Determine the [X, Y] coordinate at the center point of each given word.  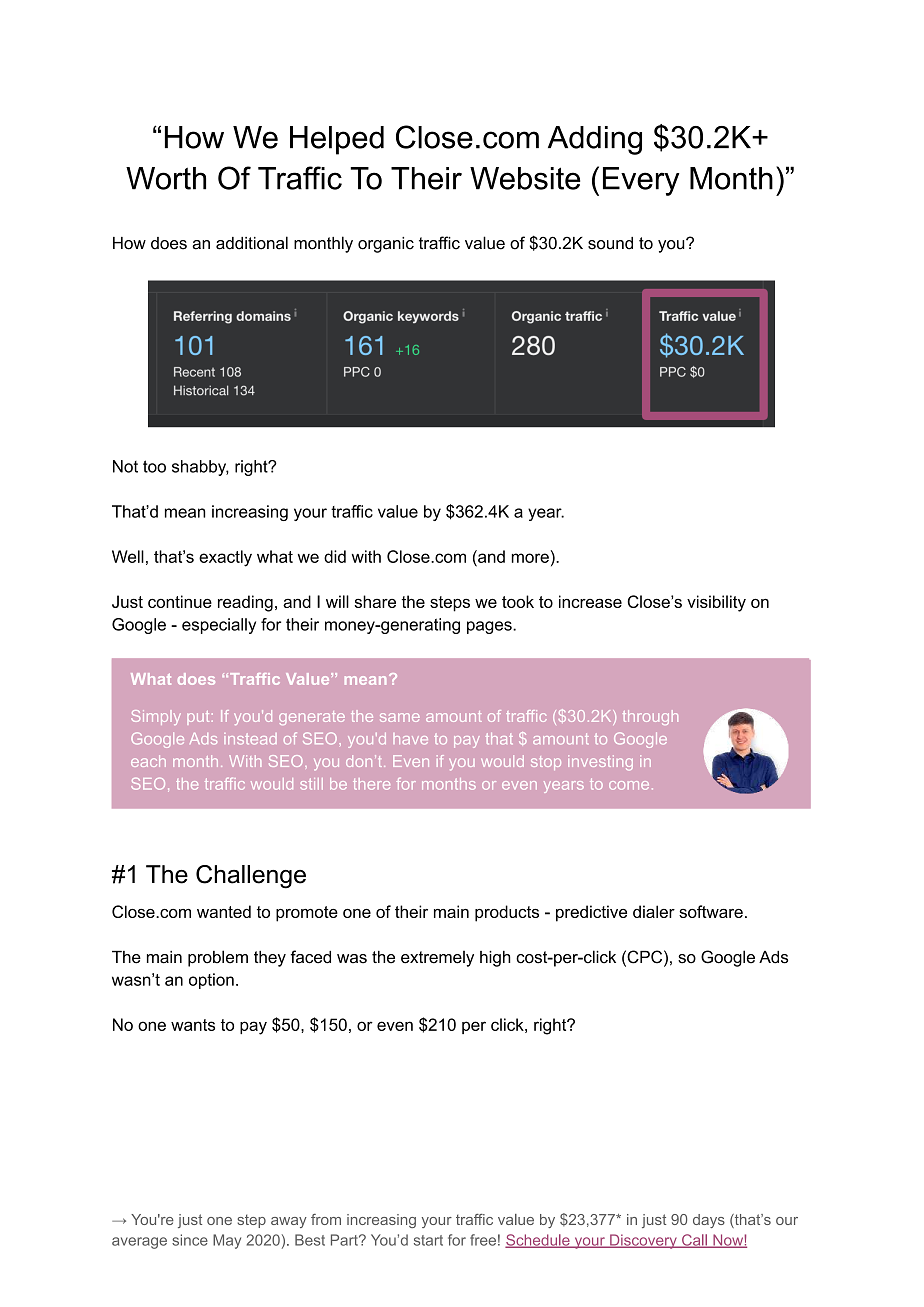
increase [590, 601]
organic [386, 245]
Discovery [643, 1241]
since [190, 1240]
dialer [654, 911]
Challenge [251, 877]
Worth [166, 178]
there [371, 784]
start [428, 1240]
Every [641, 181]
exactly [225, 558]
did [335, 556]
